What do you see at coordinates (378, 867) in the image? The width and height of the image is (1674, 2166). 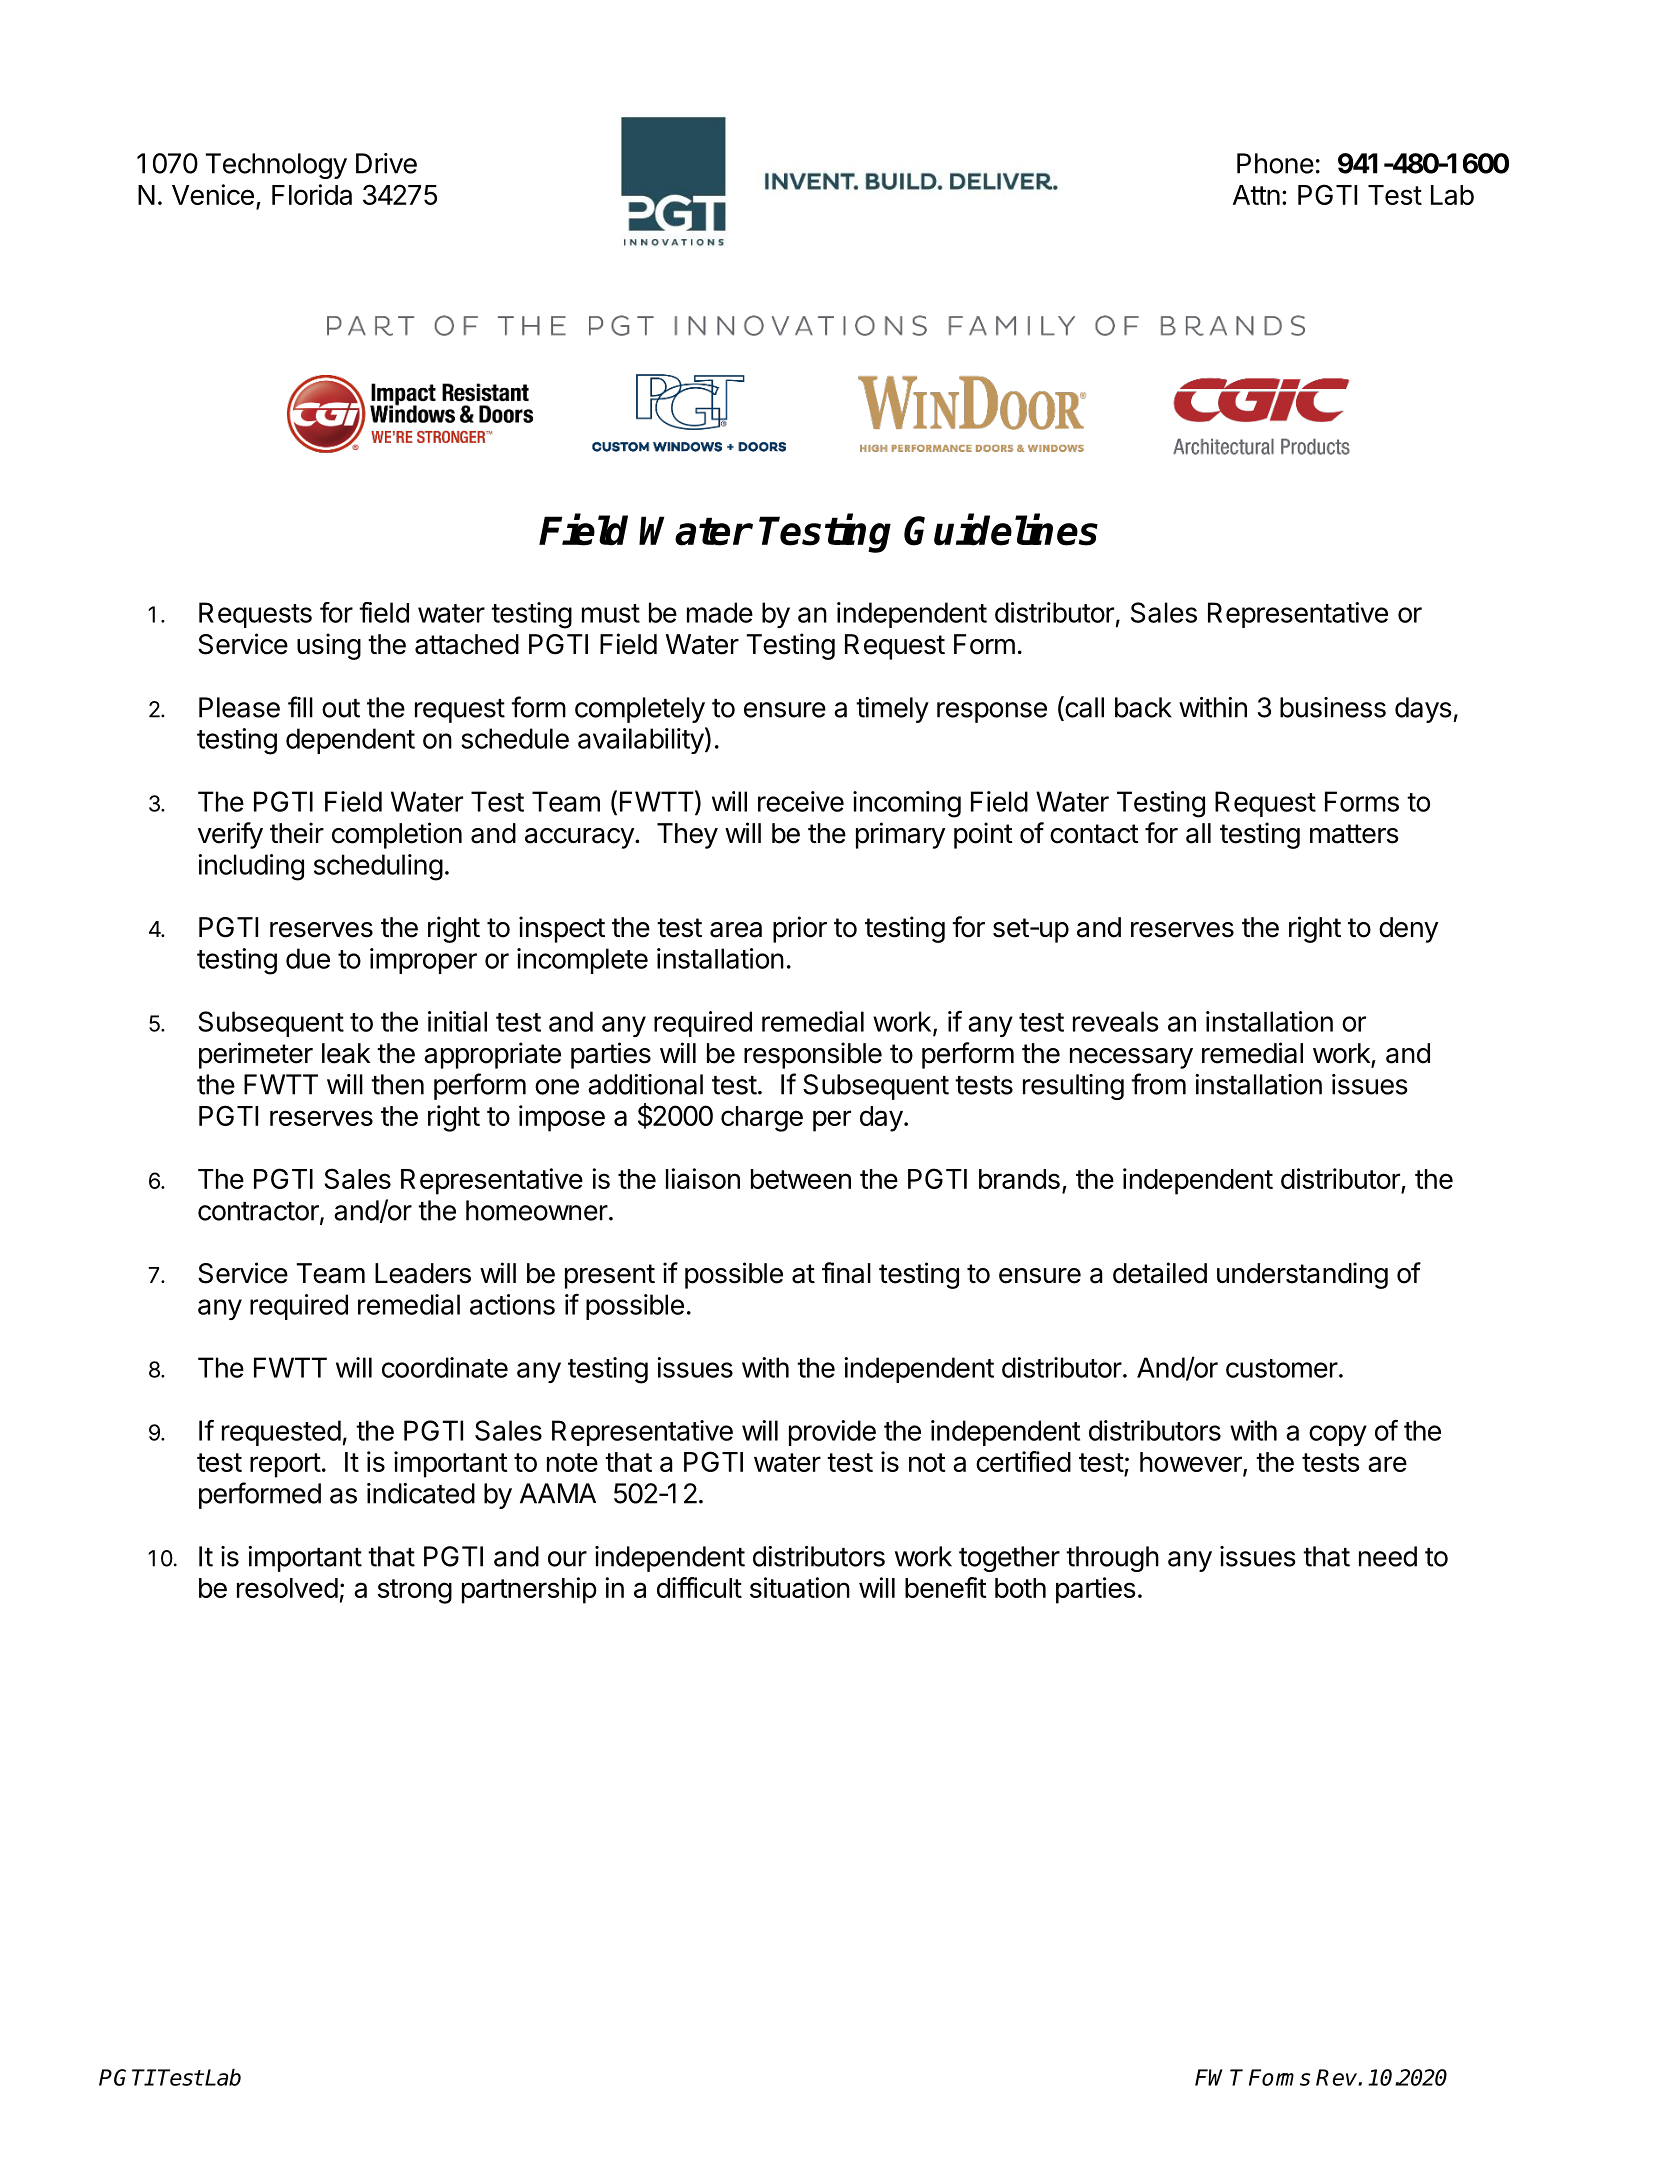 I see `scheduling` at bounding box center [378, 867].
